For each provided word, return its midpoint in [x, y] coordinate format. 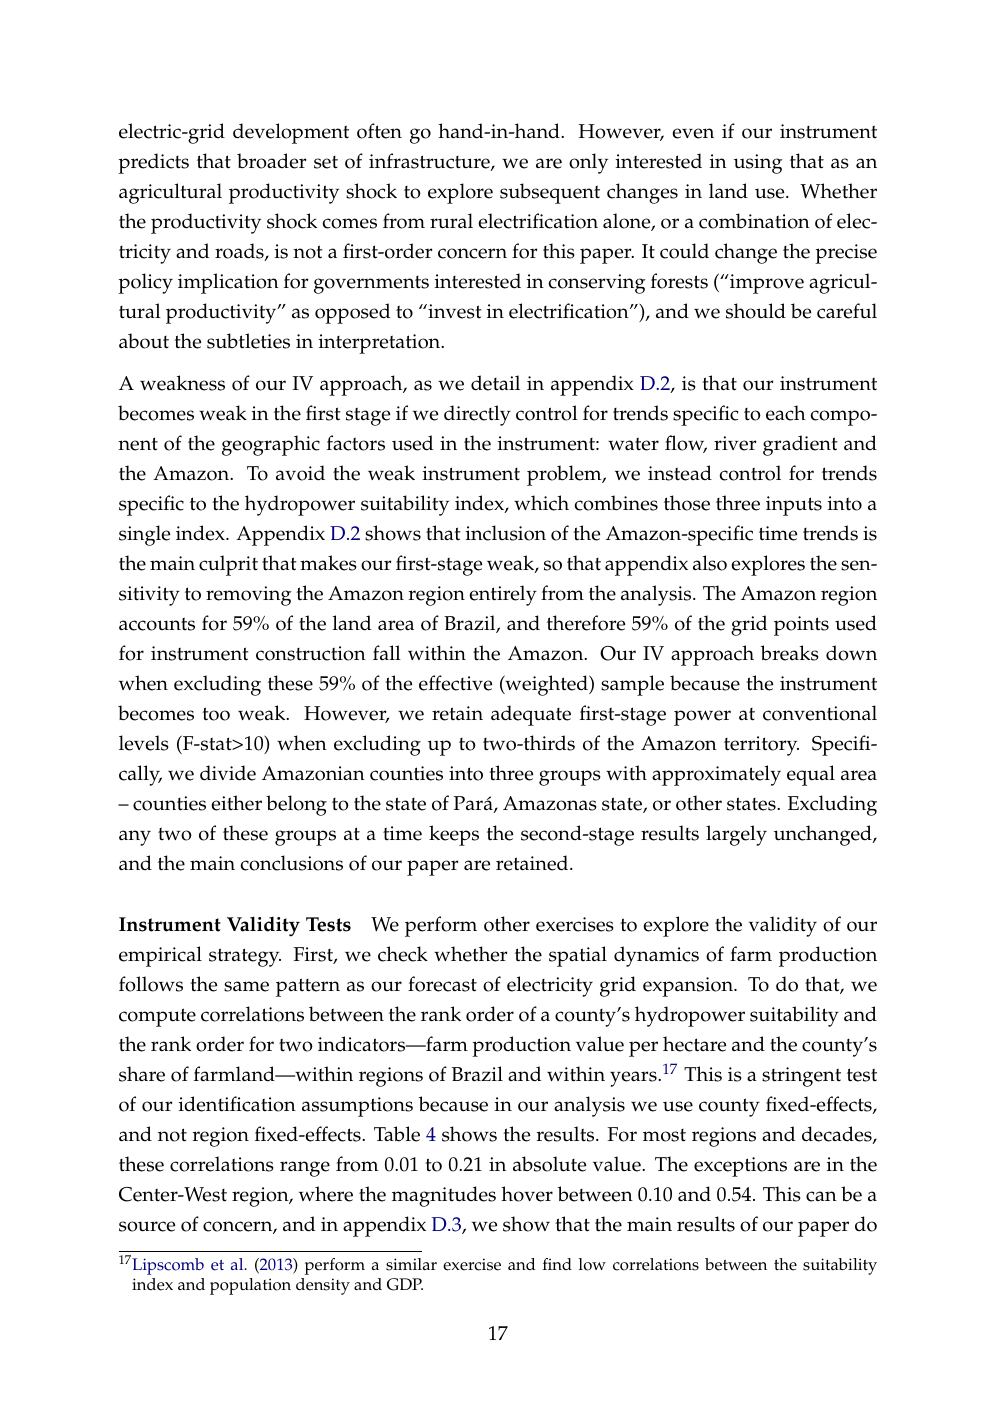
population [250, 1286]
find [557, 1264]
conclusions [291, 863]
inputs [794, 506]
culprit [228, 565]
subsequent [550, 193]
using [758, 164]
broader [271, 161]
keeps [454, 835]
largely [736, 835]
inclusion [506, 533]
